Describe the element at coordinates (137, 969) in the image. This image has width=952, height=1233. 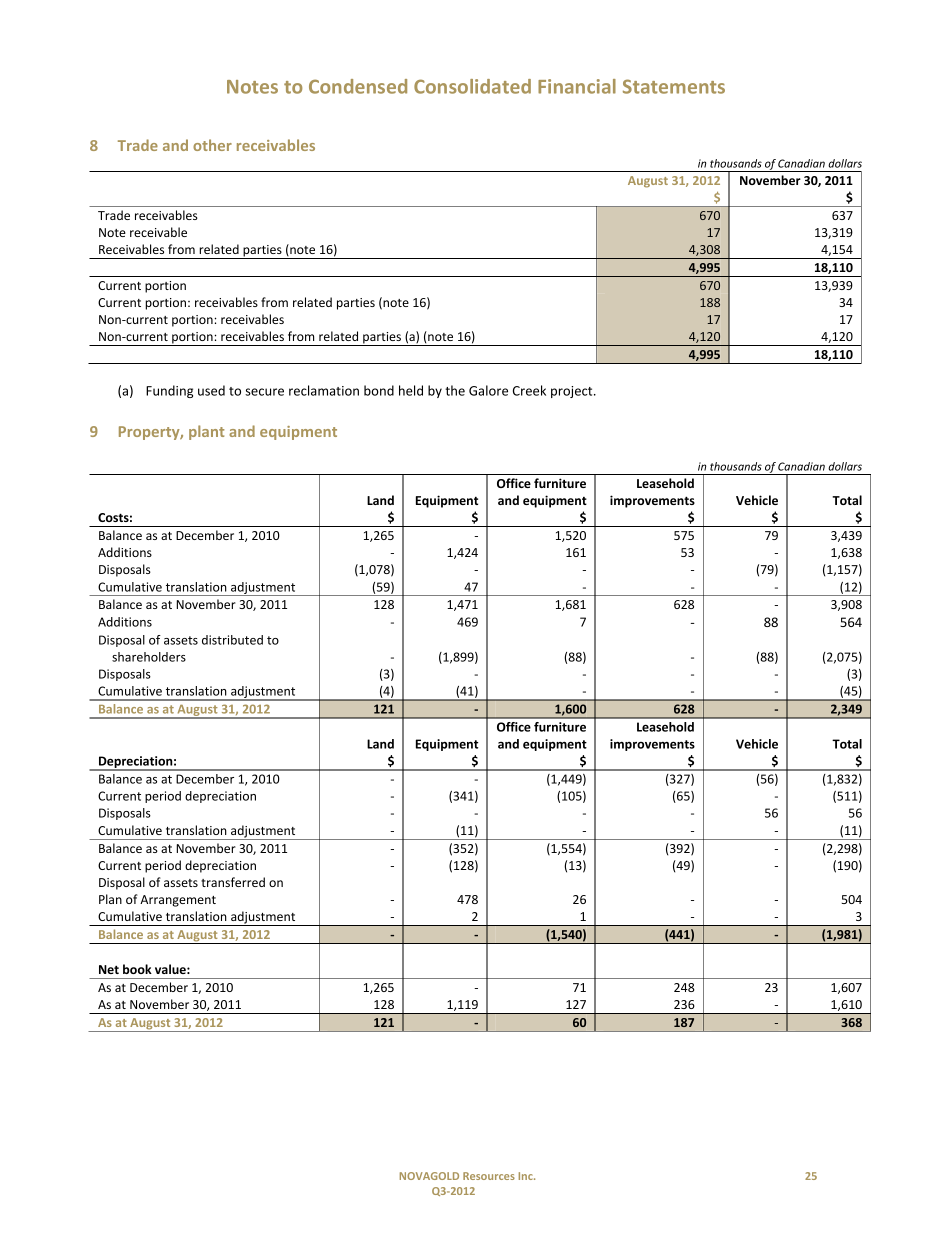
I see `book` at that location.
